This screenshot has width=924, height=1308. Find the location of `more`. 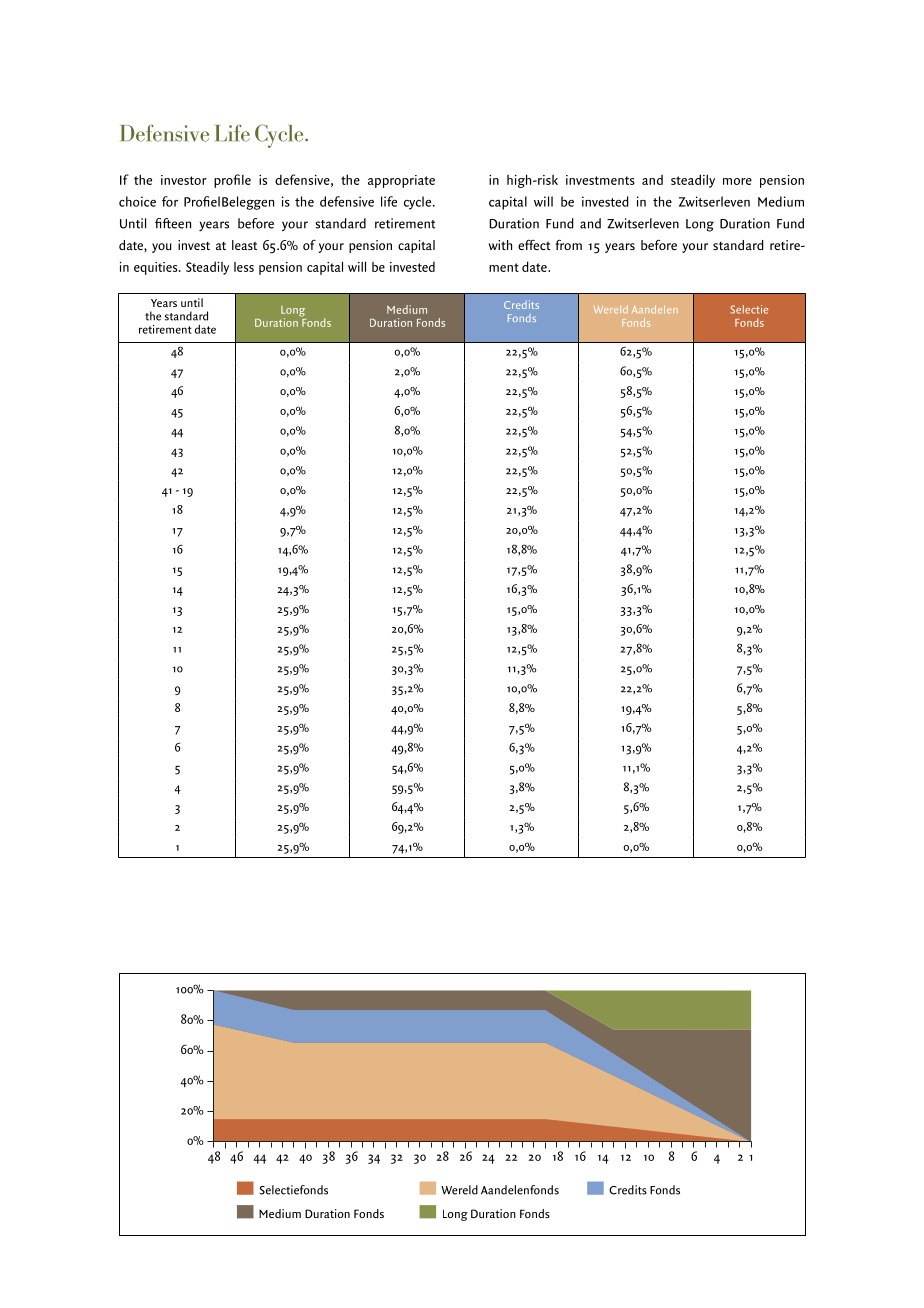

more is located at coordinates (737, 181).
